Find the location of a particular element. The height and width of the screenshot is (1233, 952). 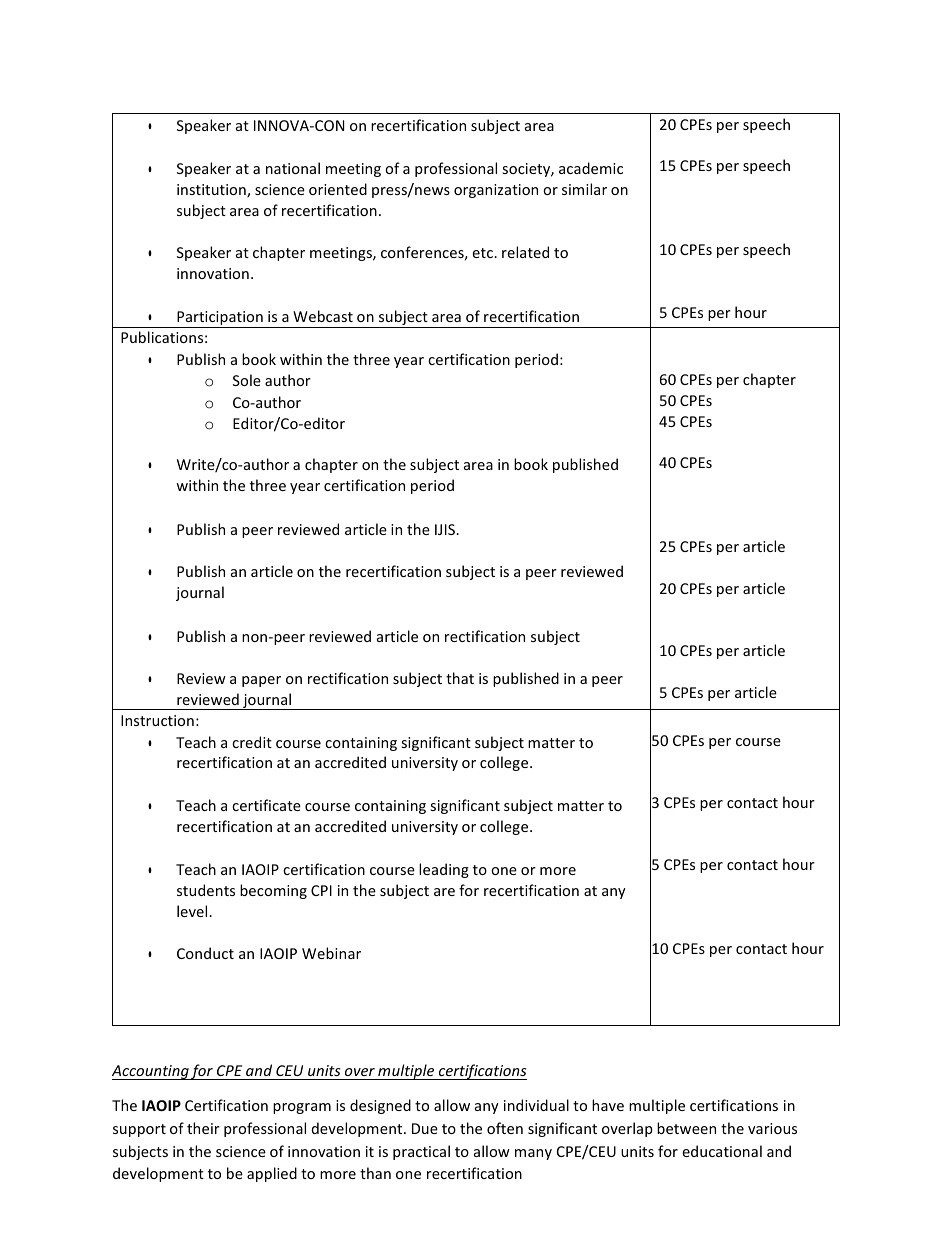

have is located at coordinates (608, 1105).
